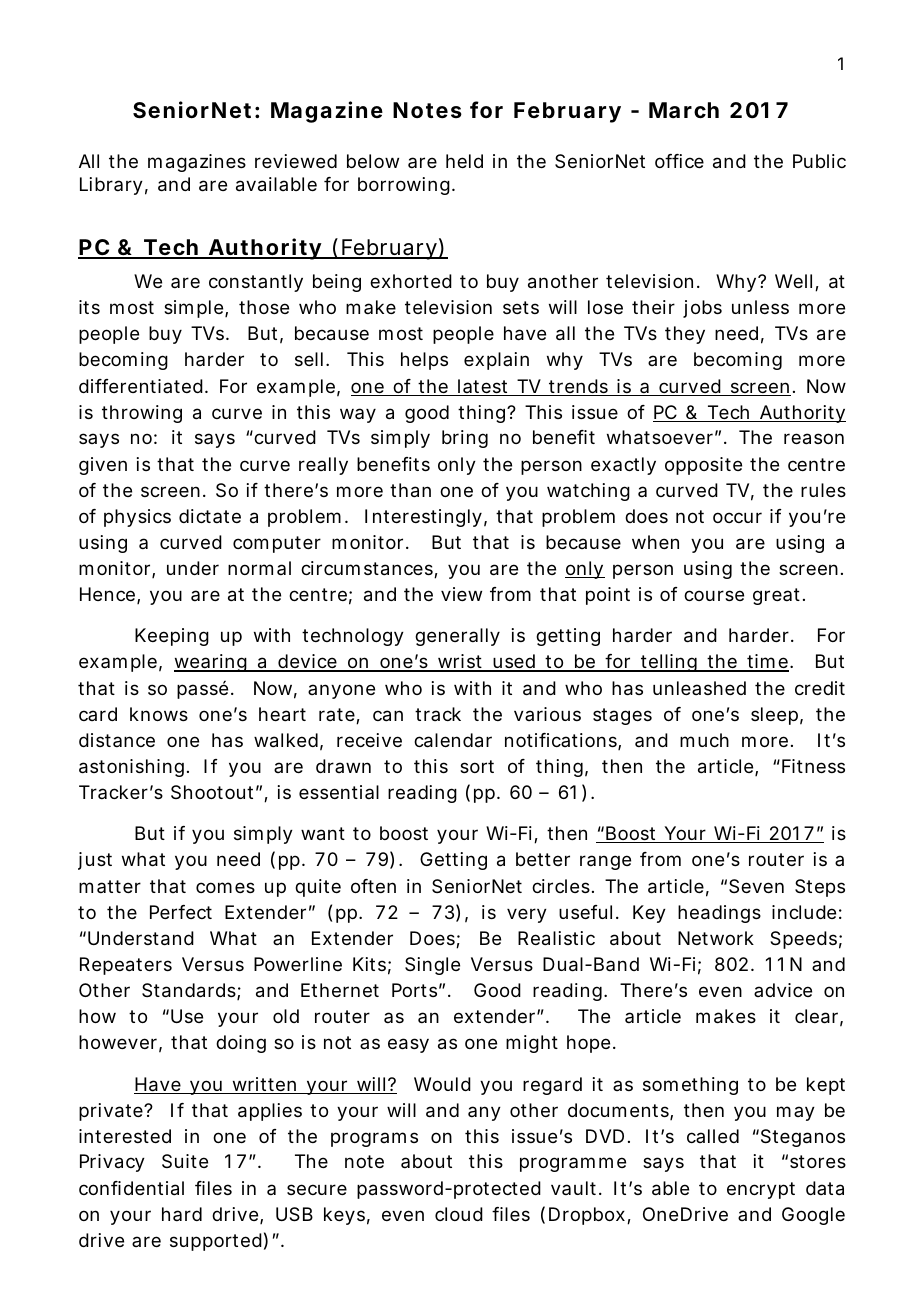 This screenshot has height=1308, width=924. I want to click on cloud, so click(459, 1214).
